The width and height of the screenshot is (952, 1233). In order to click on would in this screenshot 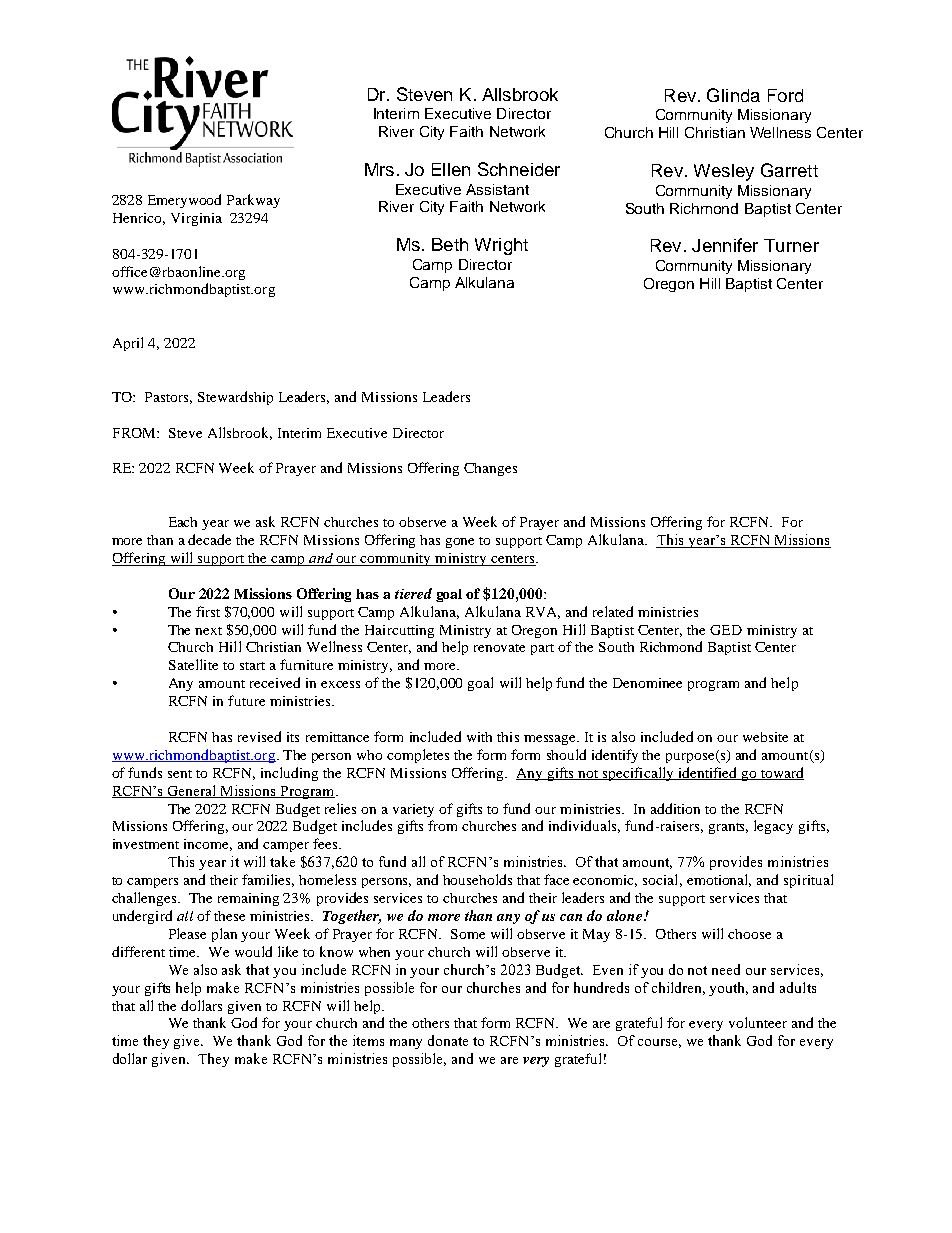, I will do `click(253, 951)`.
